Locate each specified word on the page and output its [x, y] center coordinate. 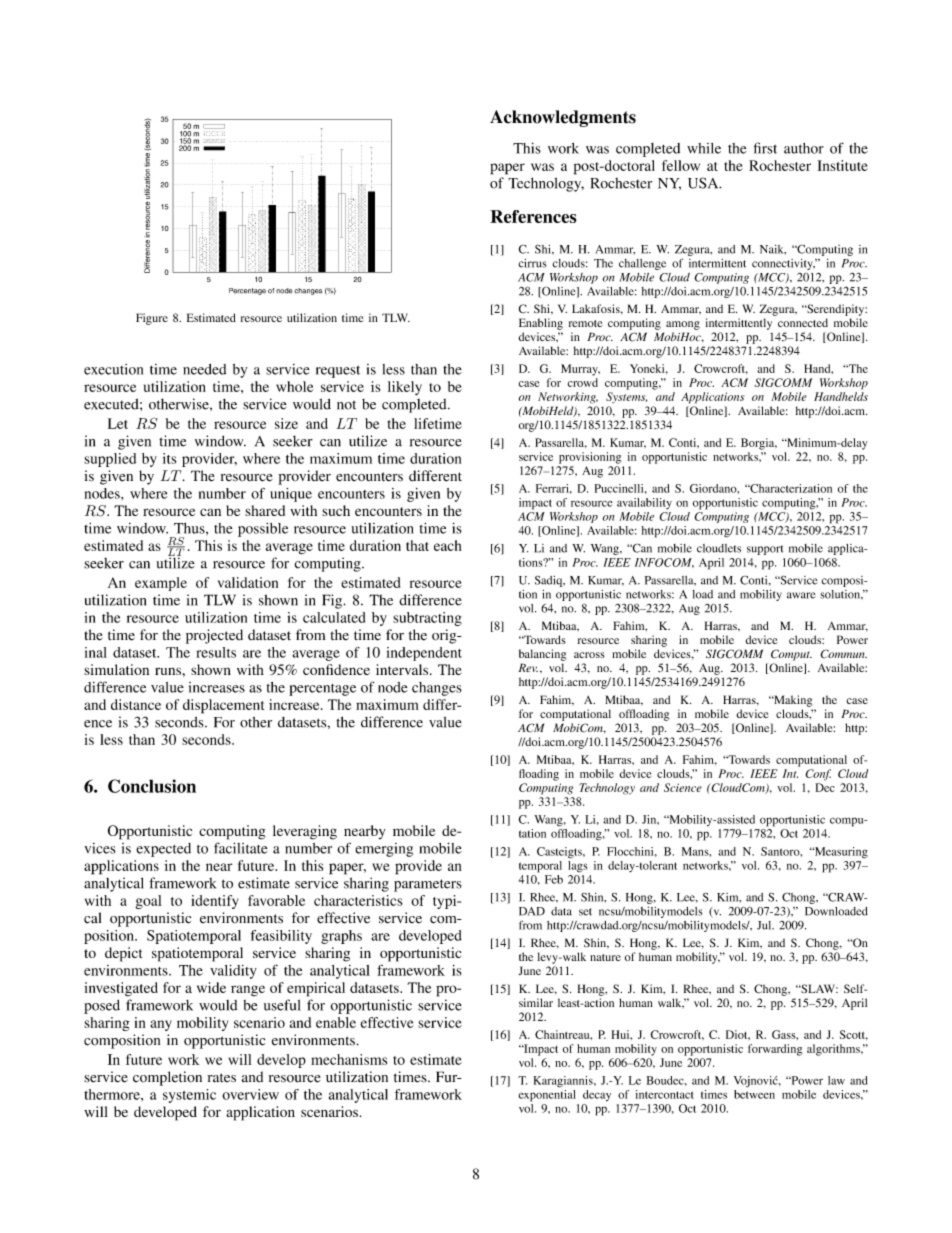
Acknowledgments [563, 118]
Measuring [840, 853]
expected [163, 850]
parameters [428, 885]
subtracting [427, 619]
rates [221, 1078]
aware [801, 595]
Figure [152, 319]
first [765, 148]
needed [204, 369]
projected [214, 636]
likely [405, 388]
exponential [547, 1096]
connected [803, 322]
